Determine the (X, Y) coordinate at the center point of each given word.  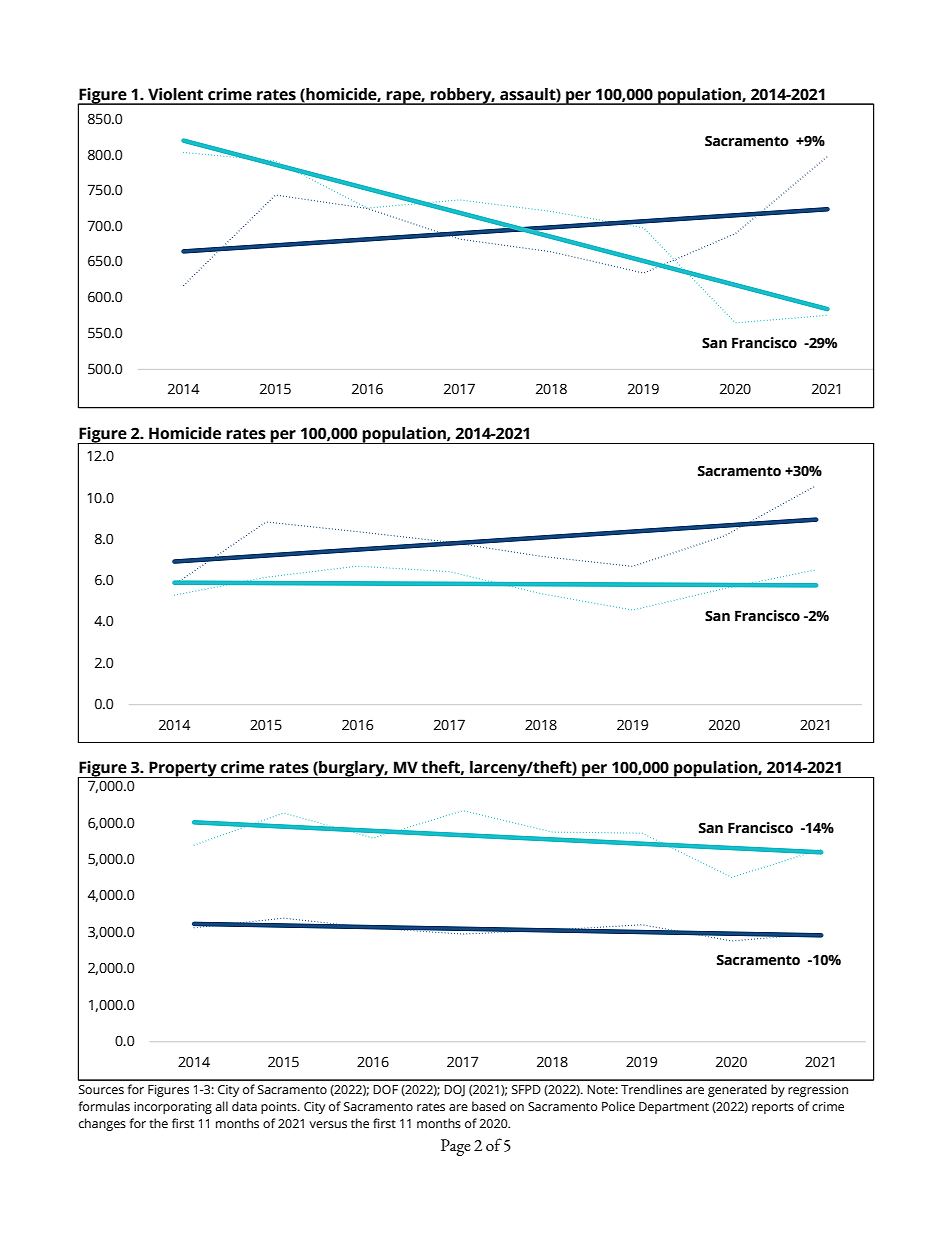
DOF (385, 1089)
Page (456, 1147)
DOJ (454, 1091)
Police (618, 1106)
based (489, 1106)
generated (737, 1090)
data (244, 1106)
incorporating (173, 1108)
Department (674, 1108)
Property (183, 769)
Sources (101, 1090)
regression (818, 1091)
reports (773, 1108)
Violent (175, 94)
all (222, 1106)
